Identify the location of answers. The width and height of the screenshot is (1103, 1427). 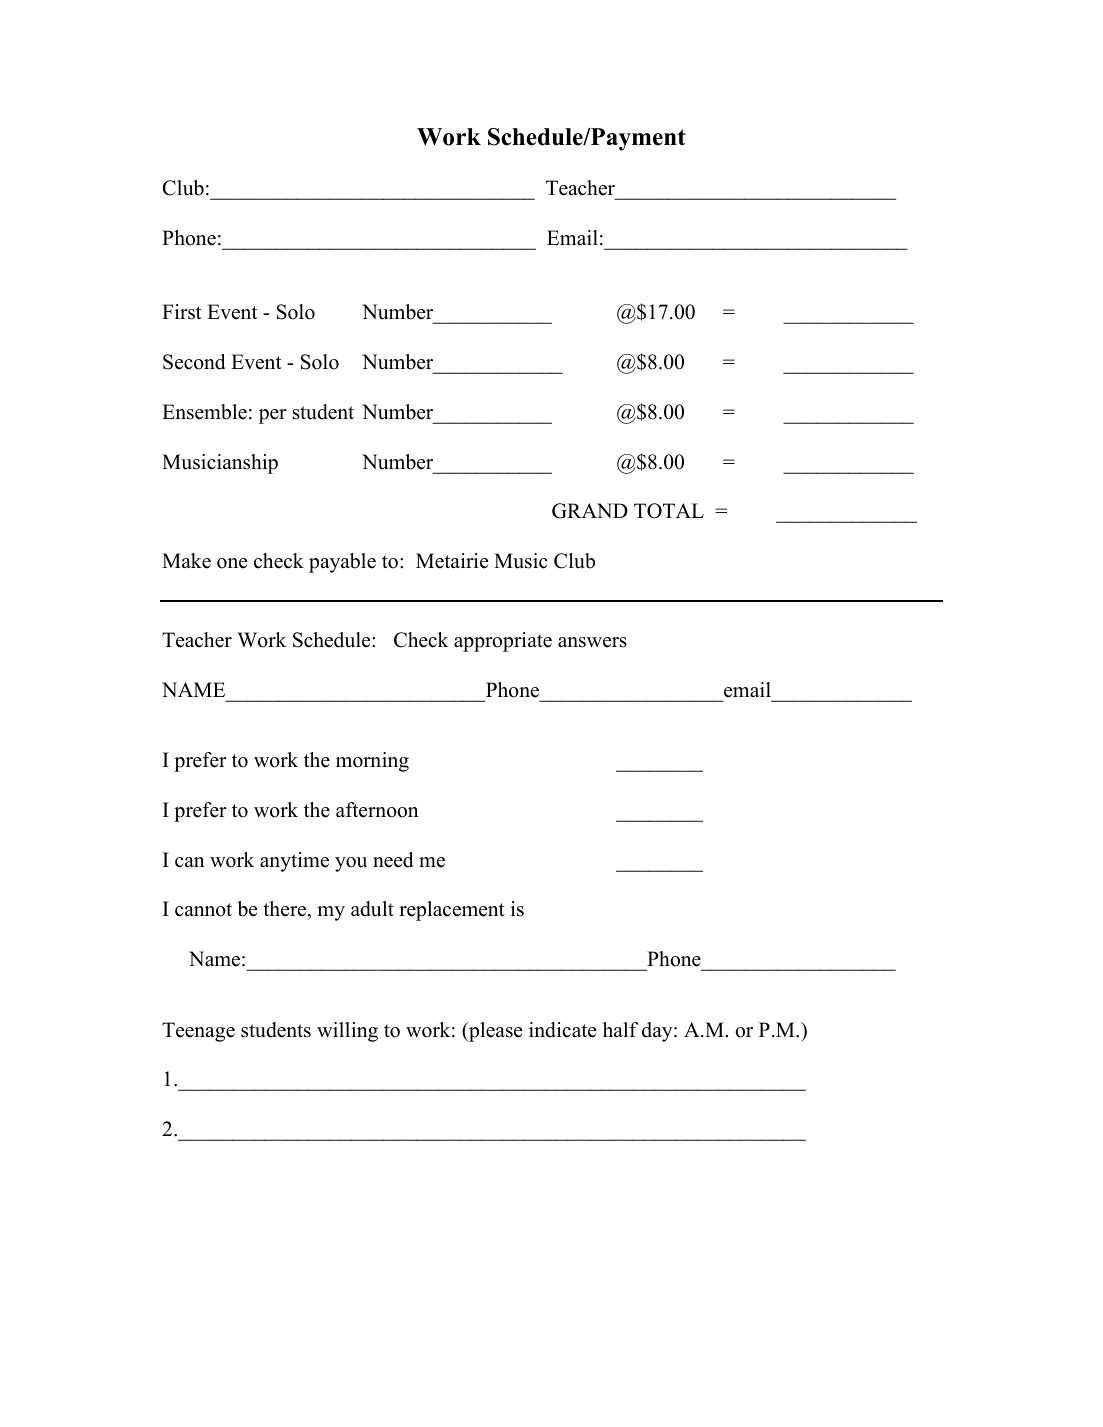
(592, 642).
